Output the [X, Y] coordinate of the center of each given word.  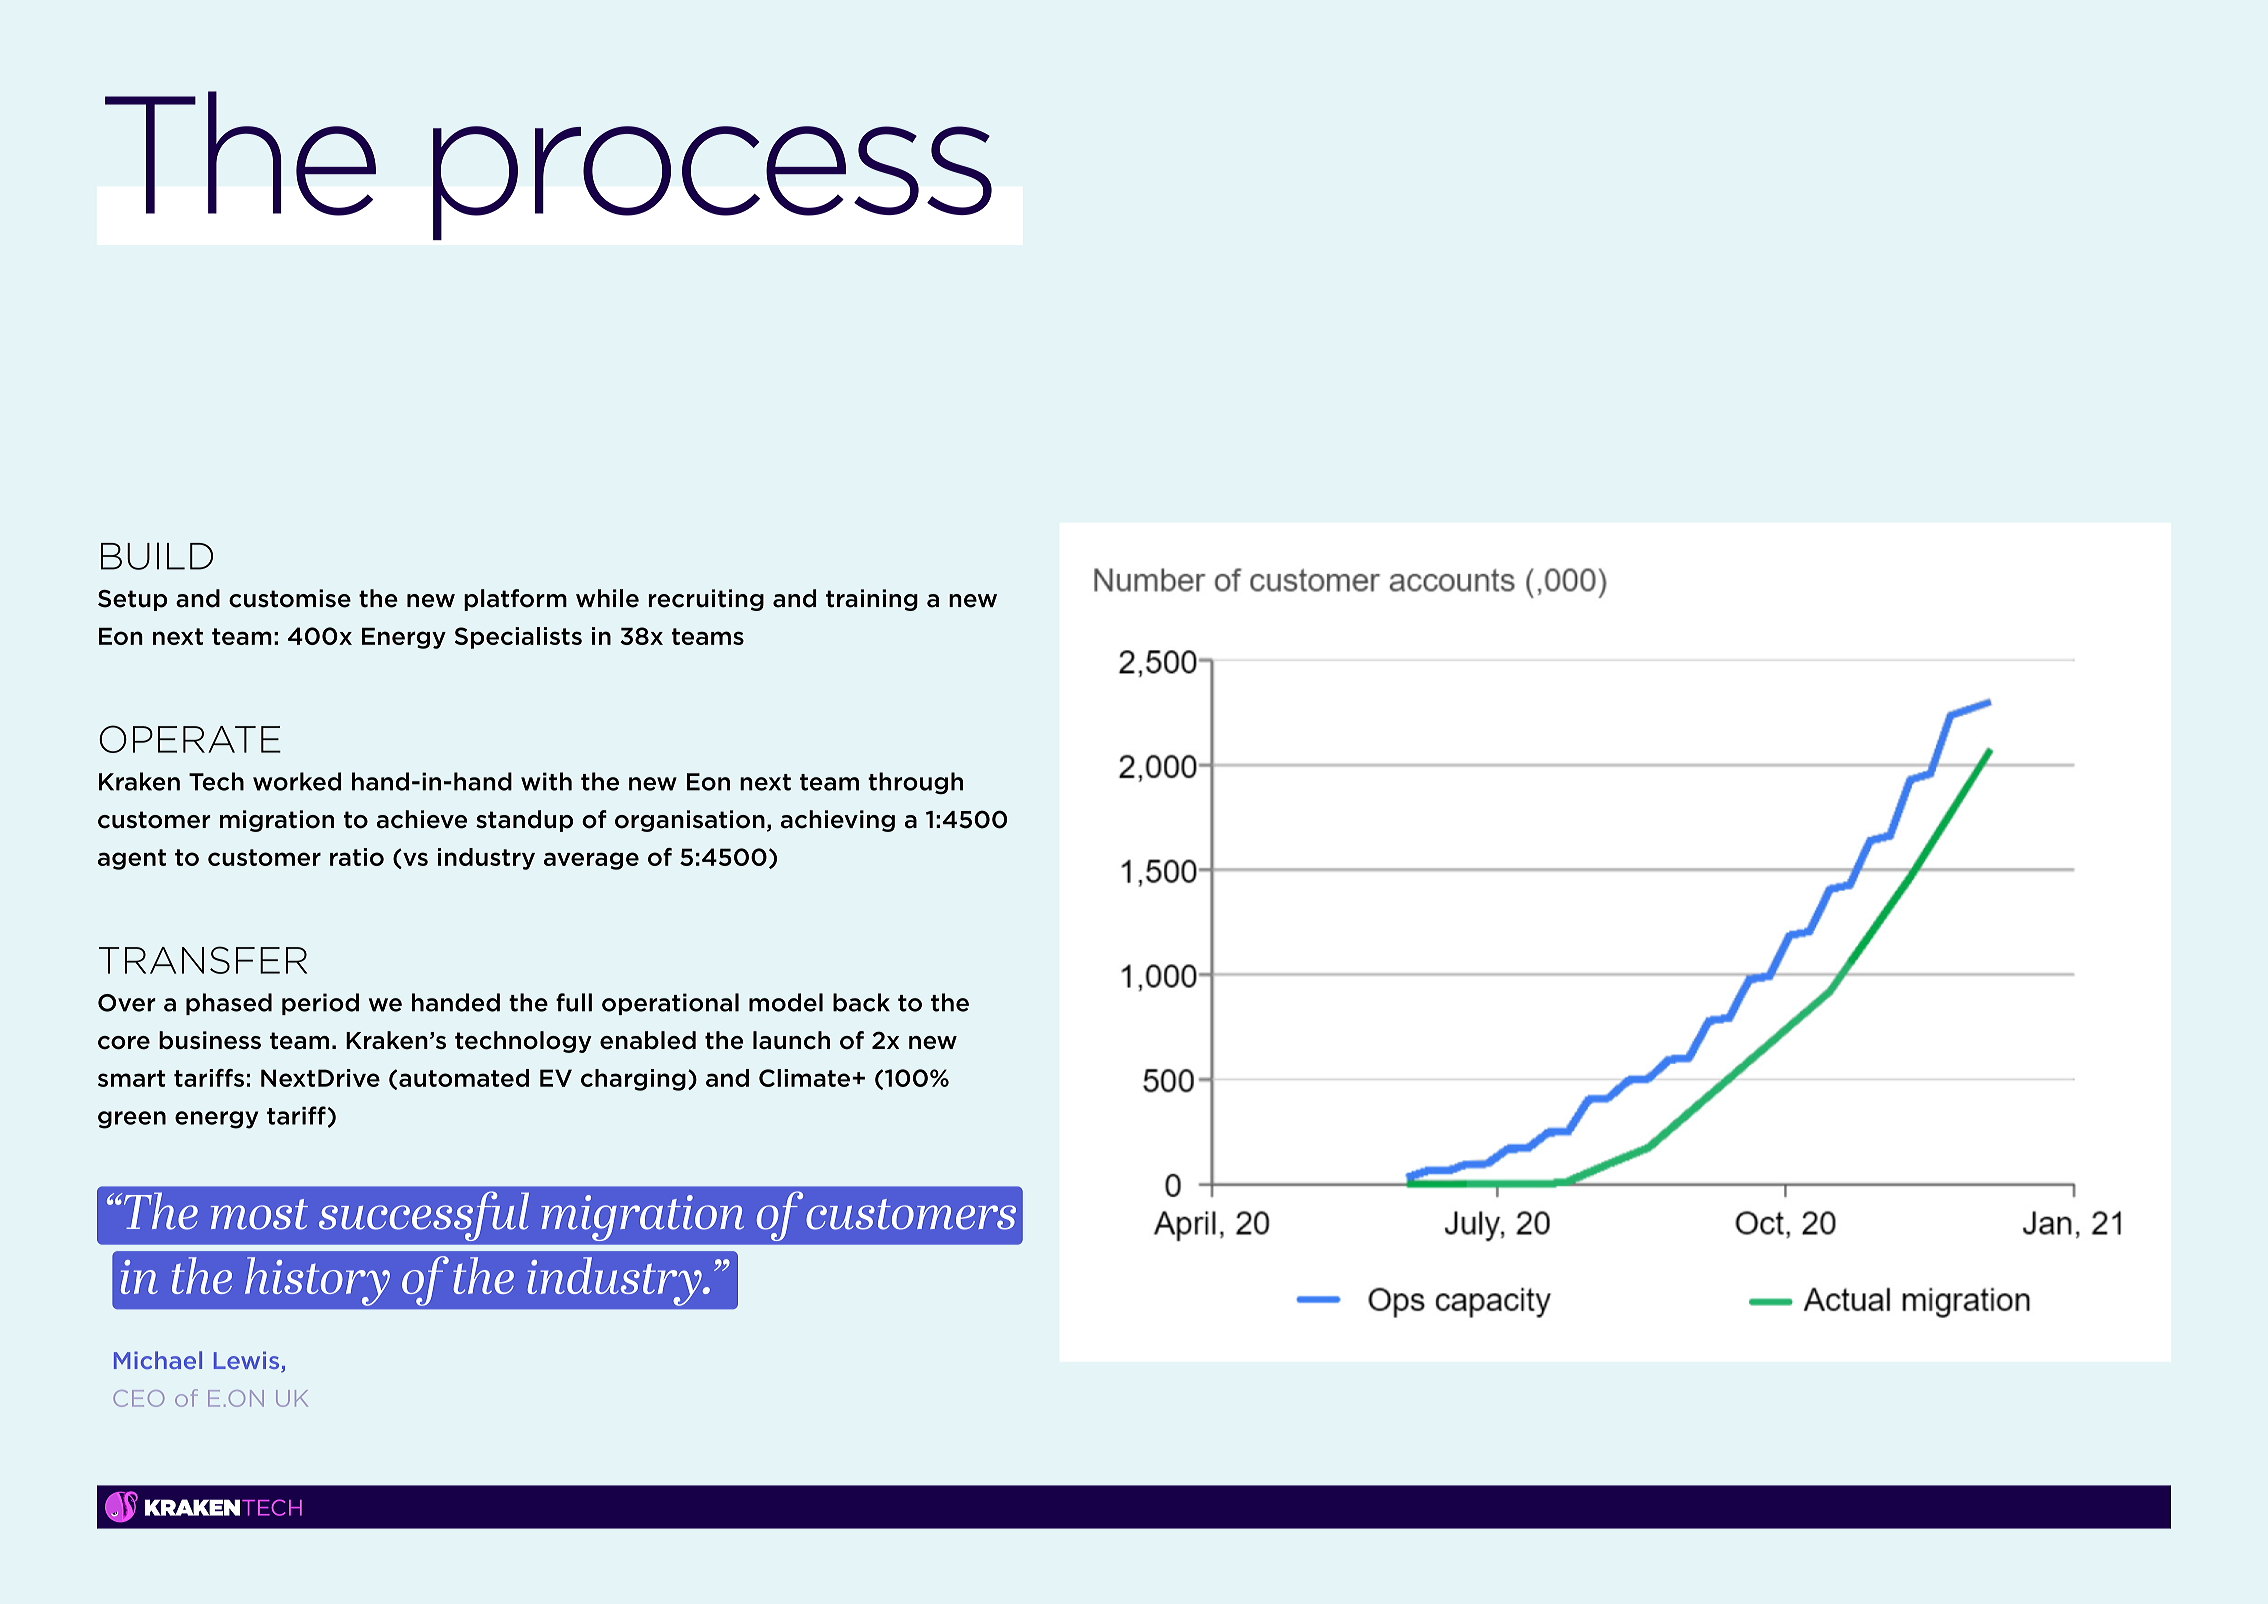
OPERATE [190, 739]
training [872, 600]
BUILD [157, 556]
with [546, 781]
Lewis [248, 1361]
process [712, 183]
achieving [838, 821]
